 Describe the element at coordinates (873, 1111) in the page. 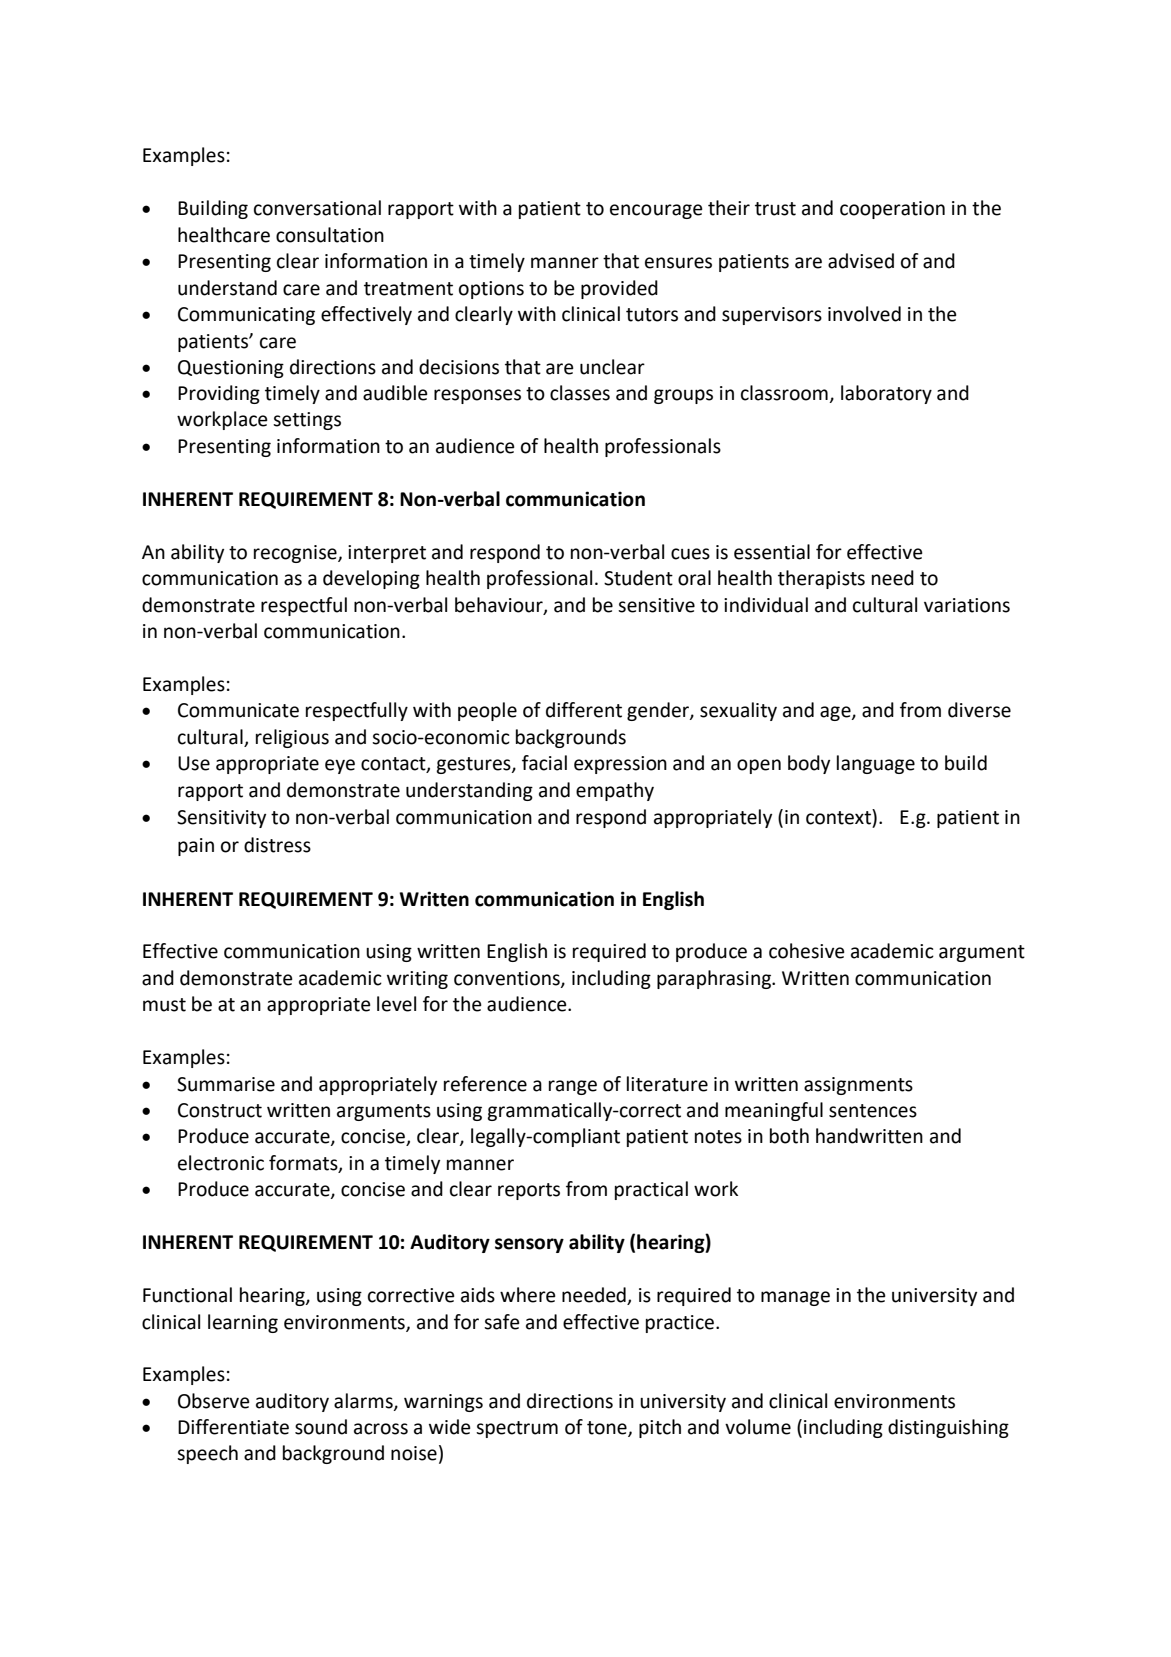

I see `sentences` at that location.
